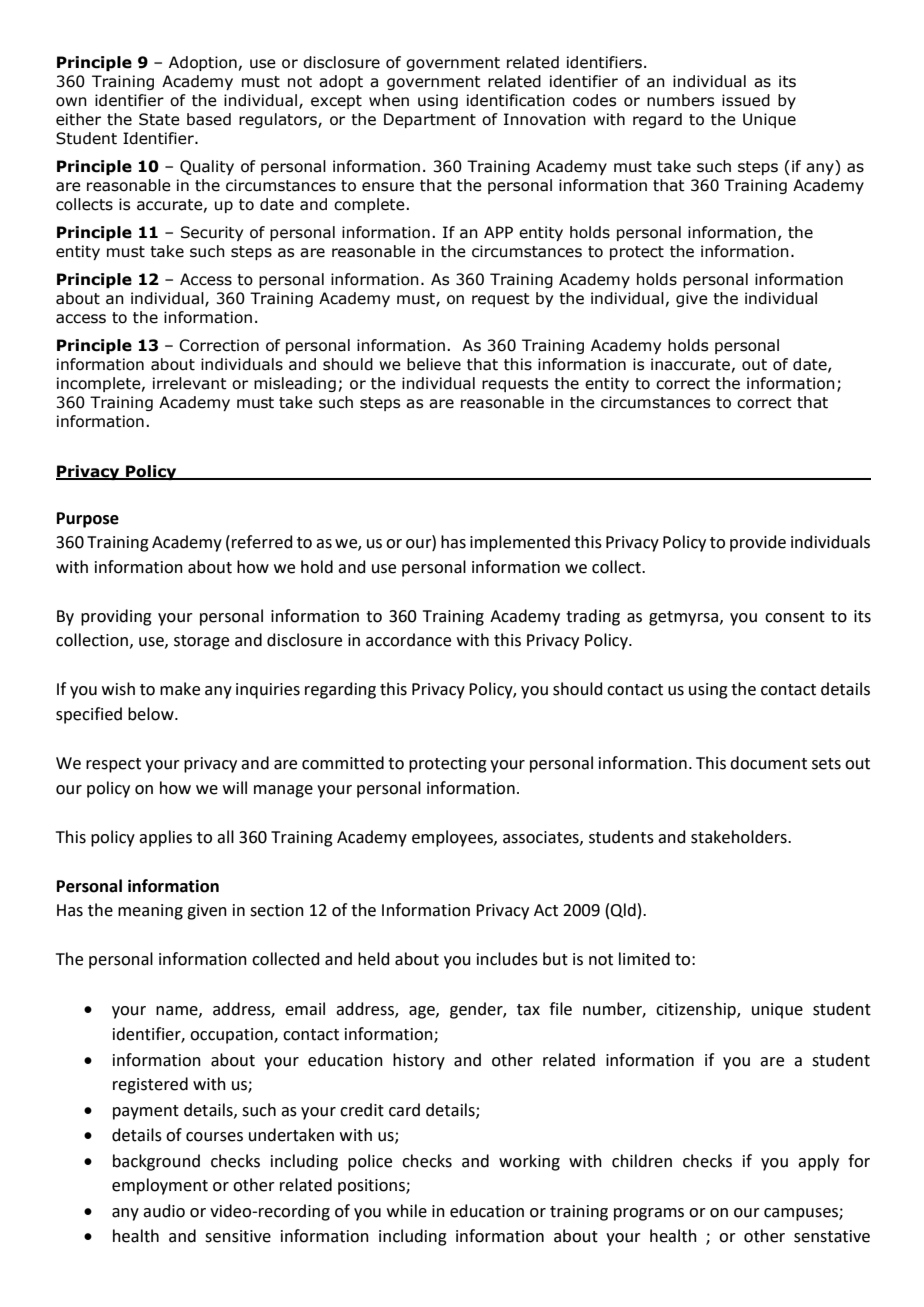 Image resolution: width=924 pixels, height=1307 pixels. Describe the element at coordinates (507, 959) in the screenshot. I see `includes` at that location.
